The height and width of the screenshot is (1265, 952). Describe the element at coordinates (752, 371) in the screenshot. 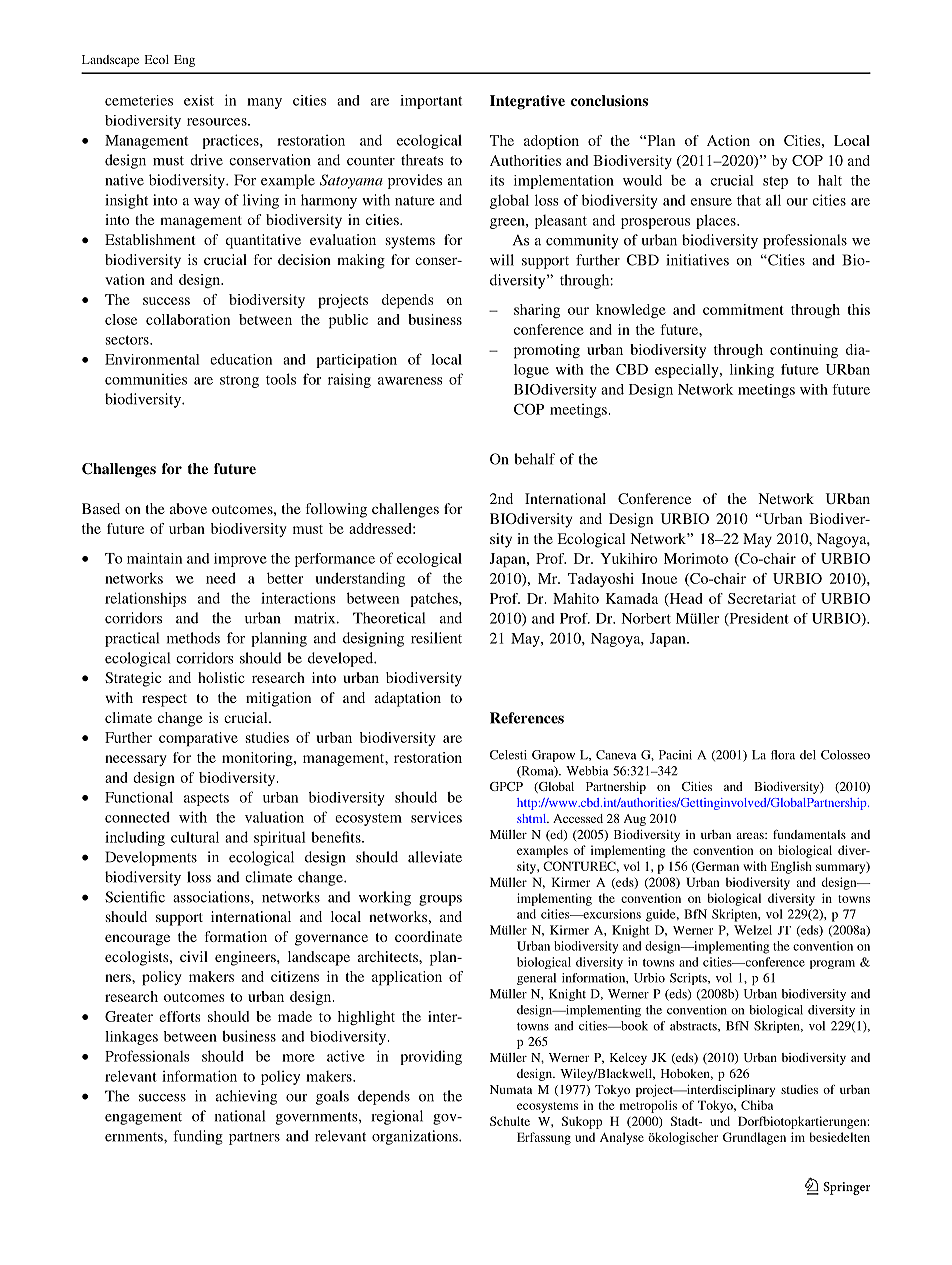

I see `linking` at that location.
